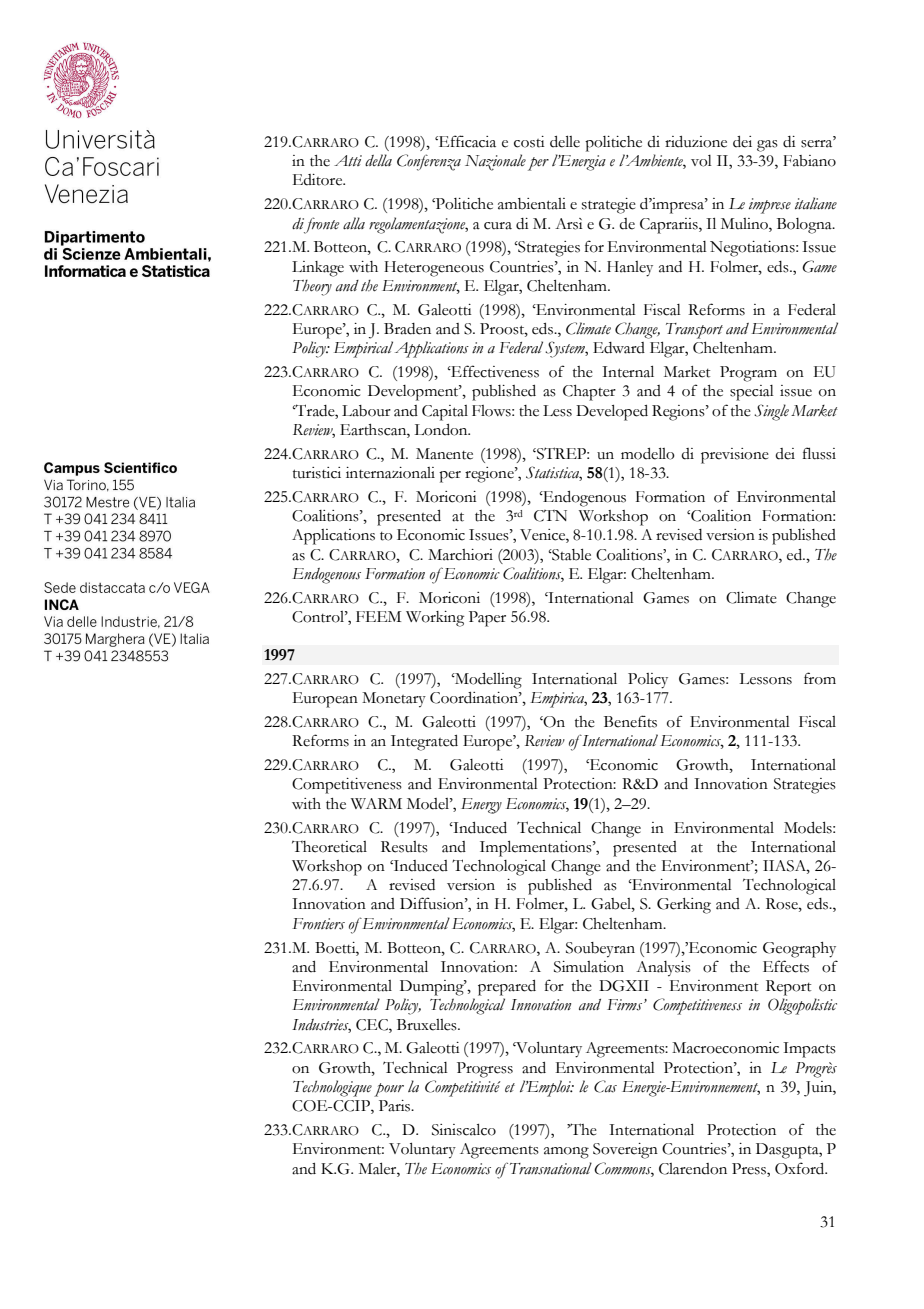  What do you see at coordinates (767, 146) in the screenshot?
I see `gas` at bounding box center [767, 146].
